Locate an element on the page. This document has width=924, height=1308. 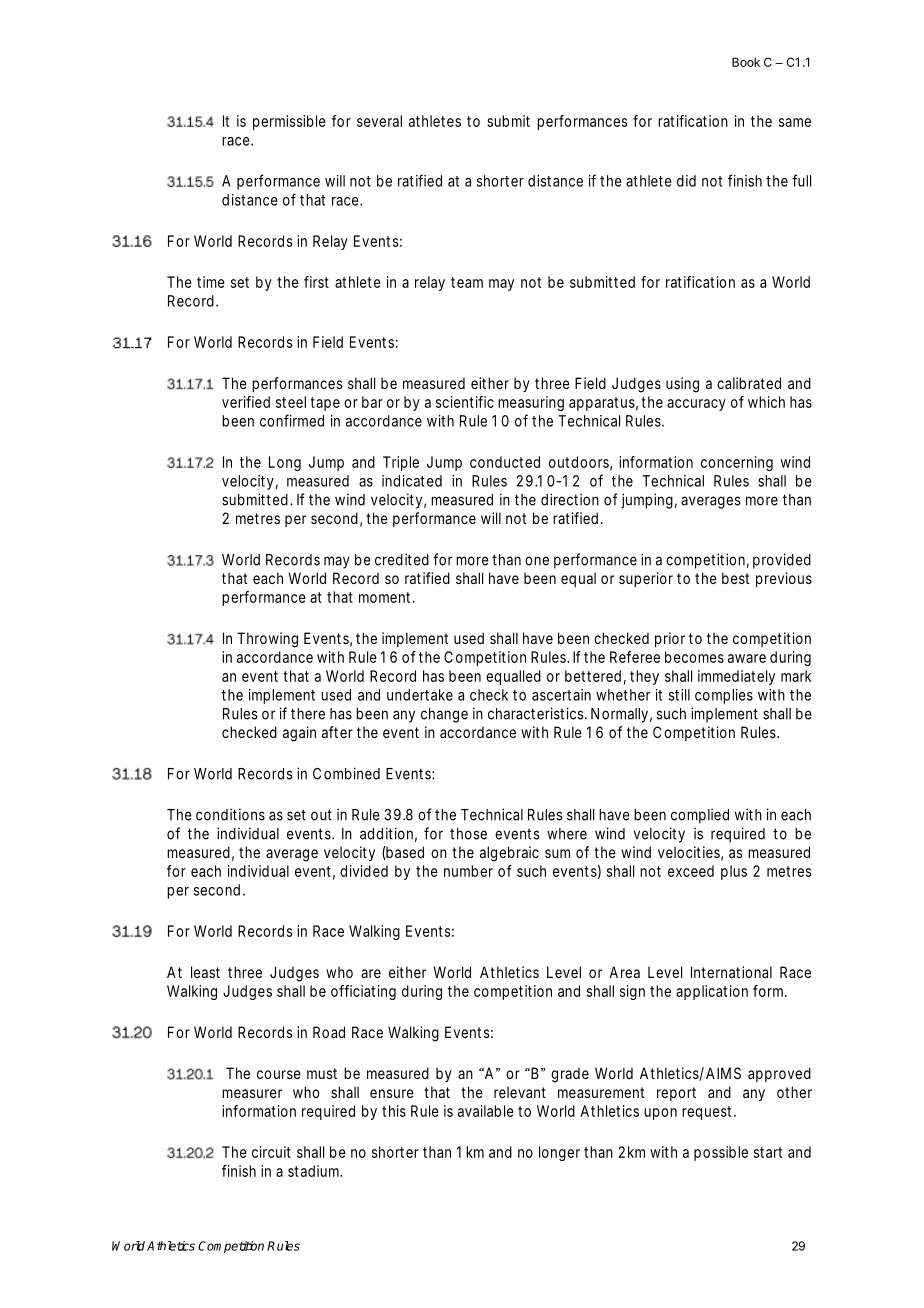
steel is located at coordinates (291, 402).
